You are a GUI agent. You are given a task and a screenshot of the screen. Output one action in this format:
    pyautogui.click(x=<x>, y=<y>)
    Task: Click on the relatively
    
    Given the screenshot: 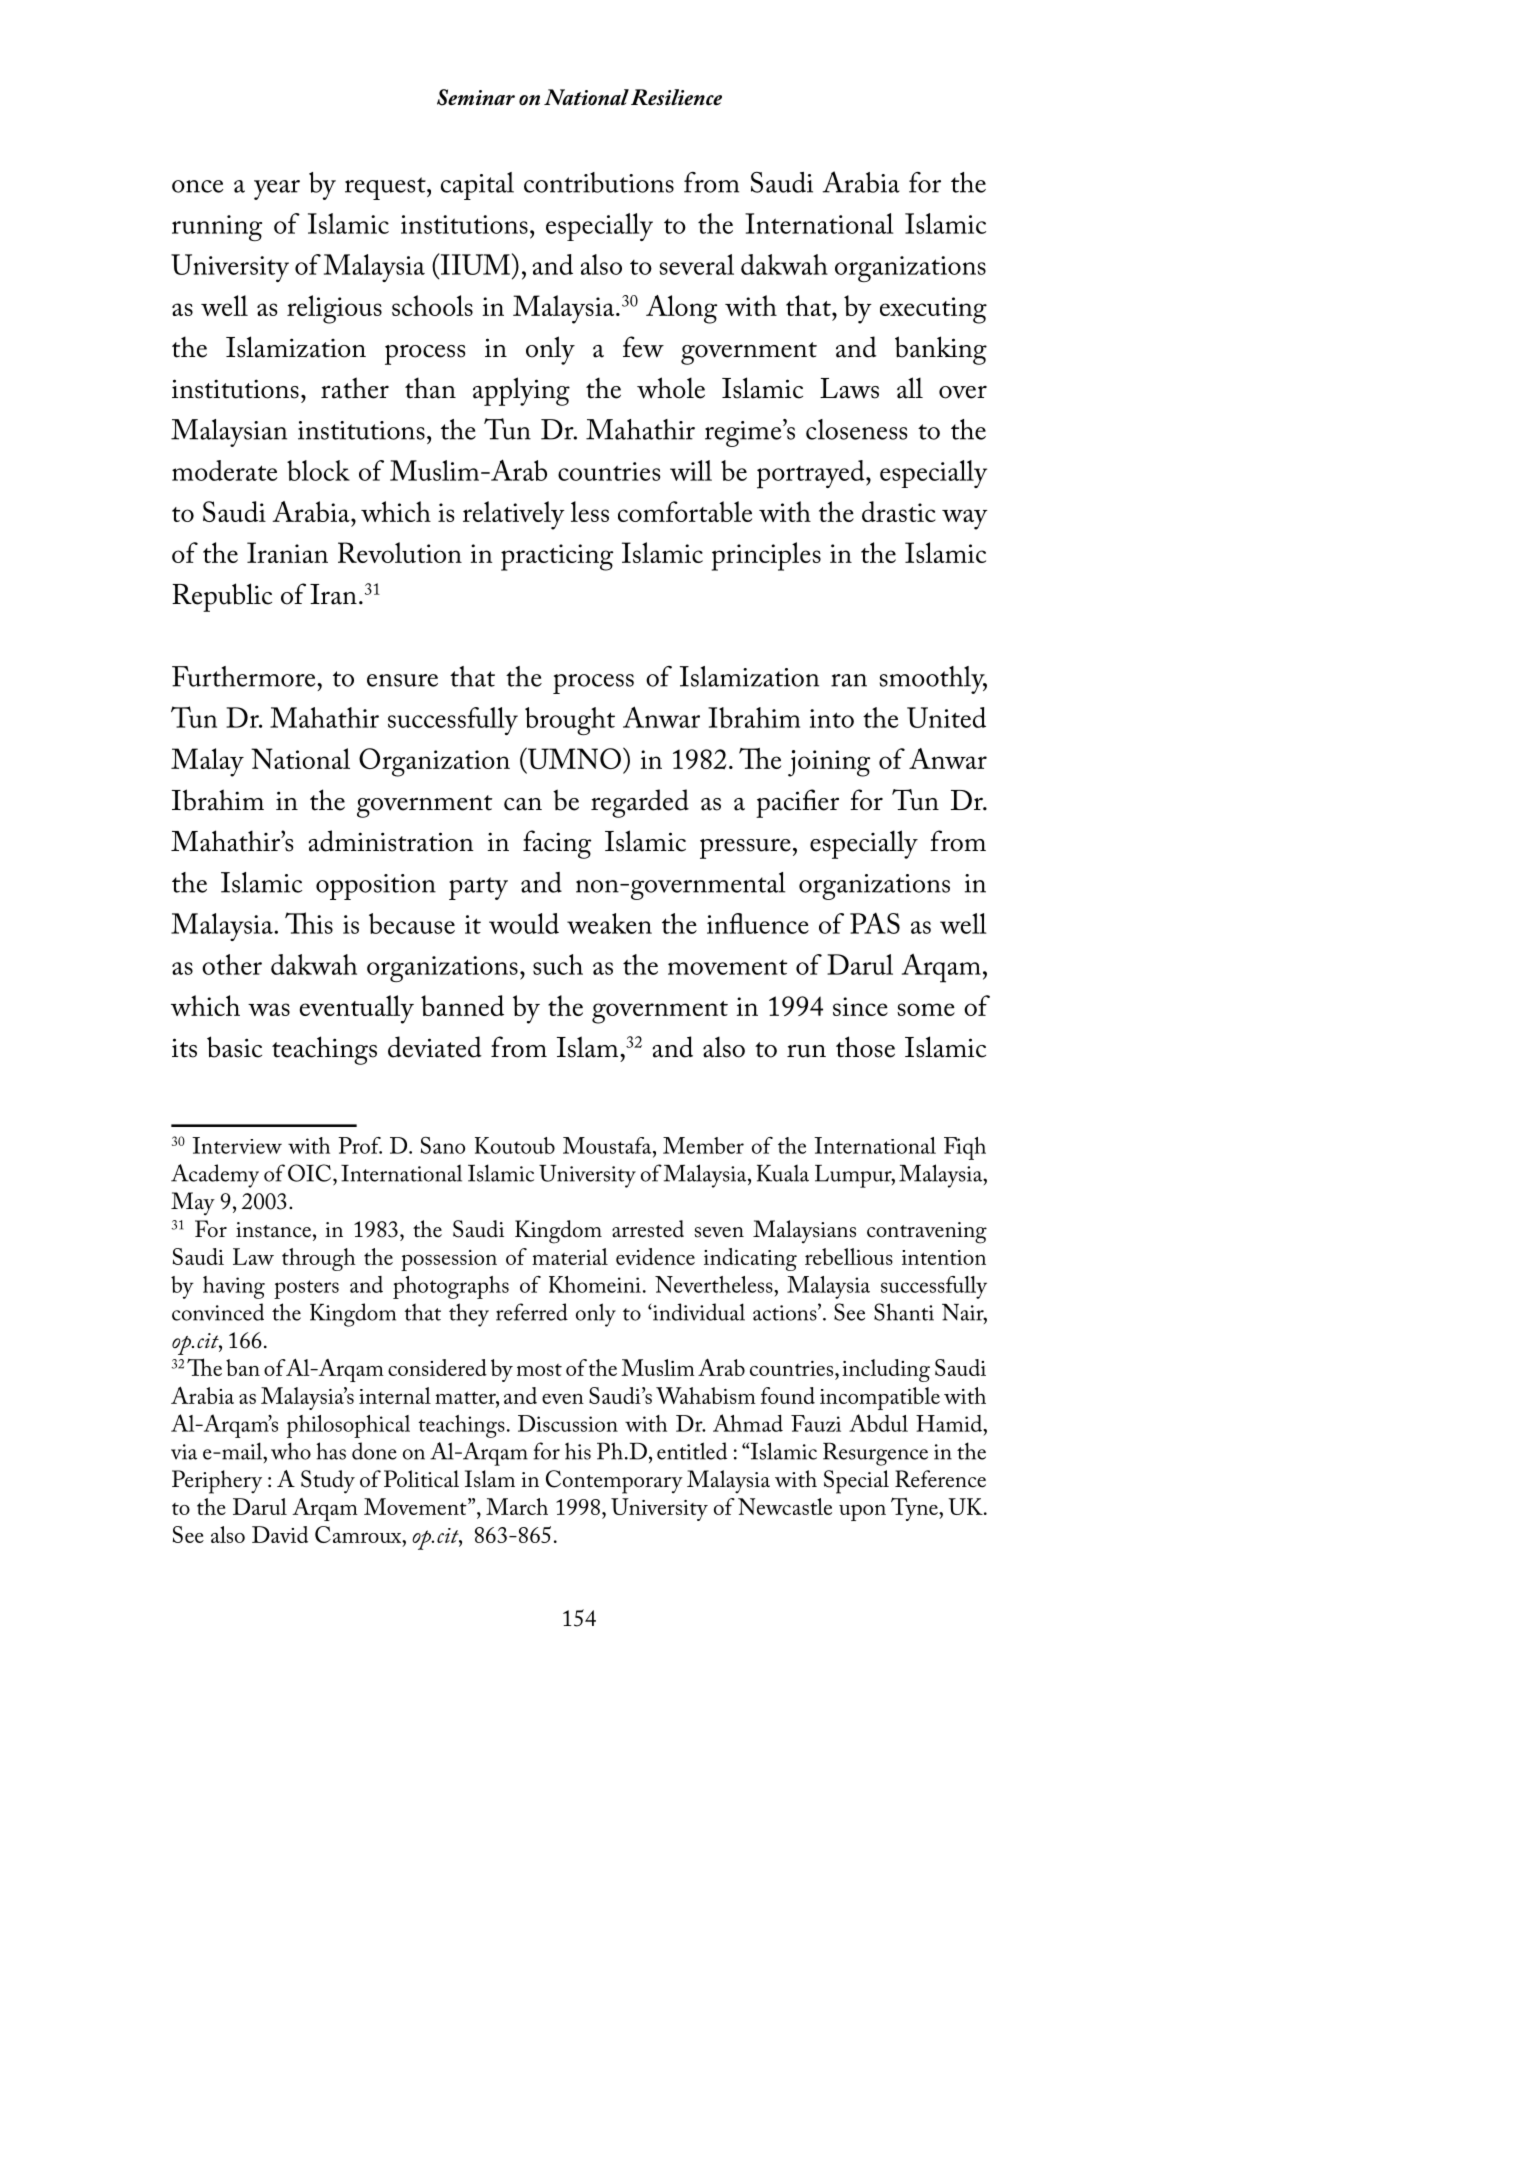 What is the action you would take?
    pyautogui.click(x=514, y=515)
